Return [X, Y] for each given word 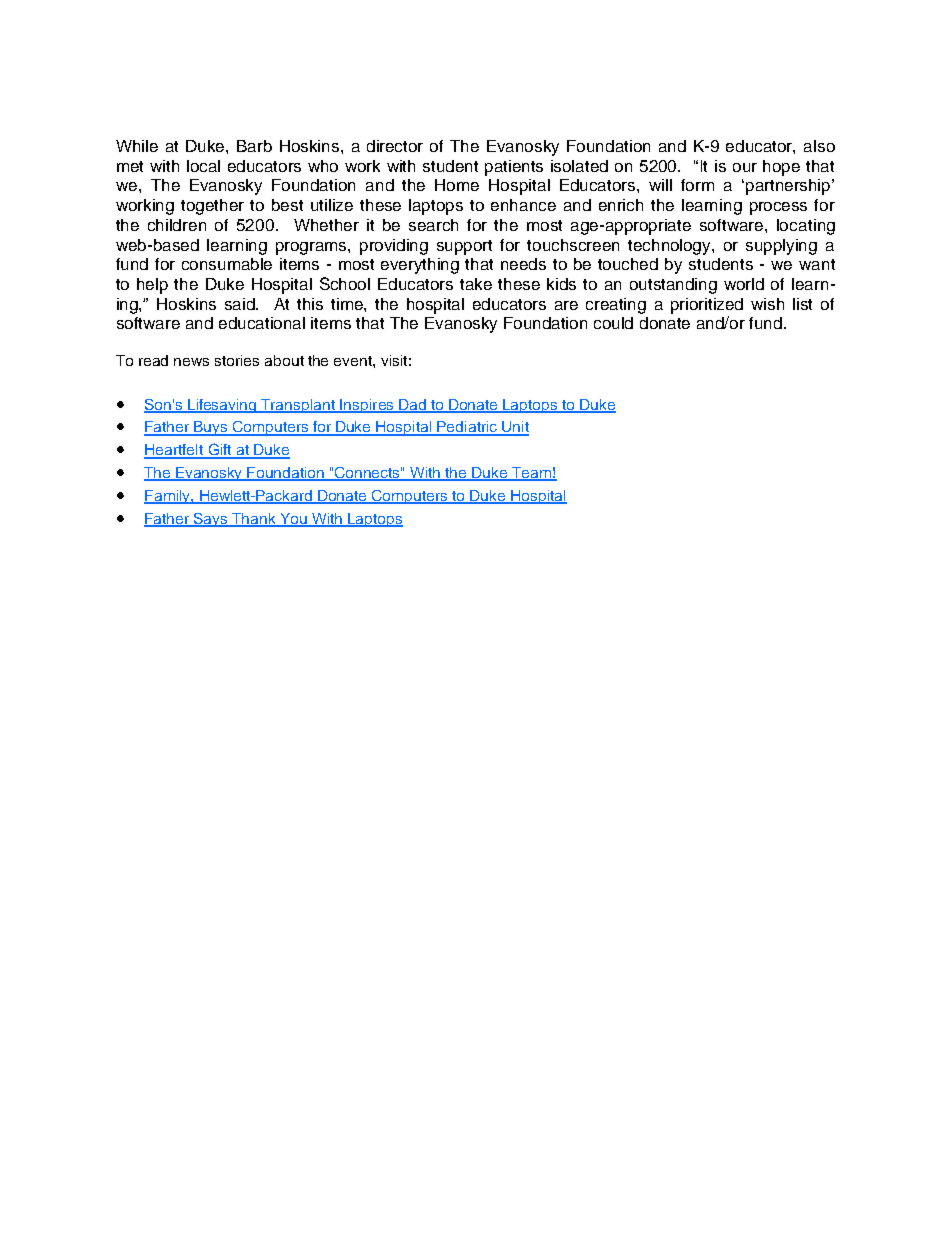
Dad [412, 405]
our [745, 167]
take [476, 284]
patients [514, 168]
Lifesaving [222, 406]
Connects [368, 474]
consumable [227, 264]
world [744, 284]
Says [211, 520]
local [203, 166]
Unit [514, 428]
